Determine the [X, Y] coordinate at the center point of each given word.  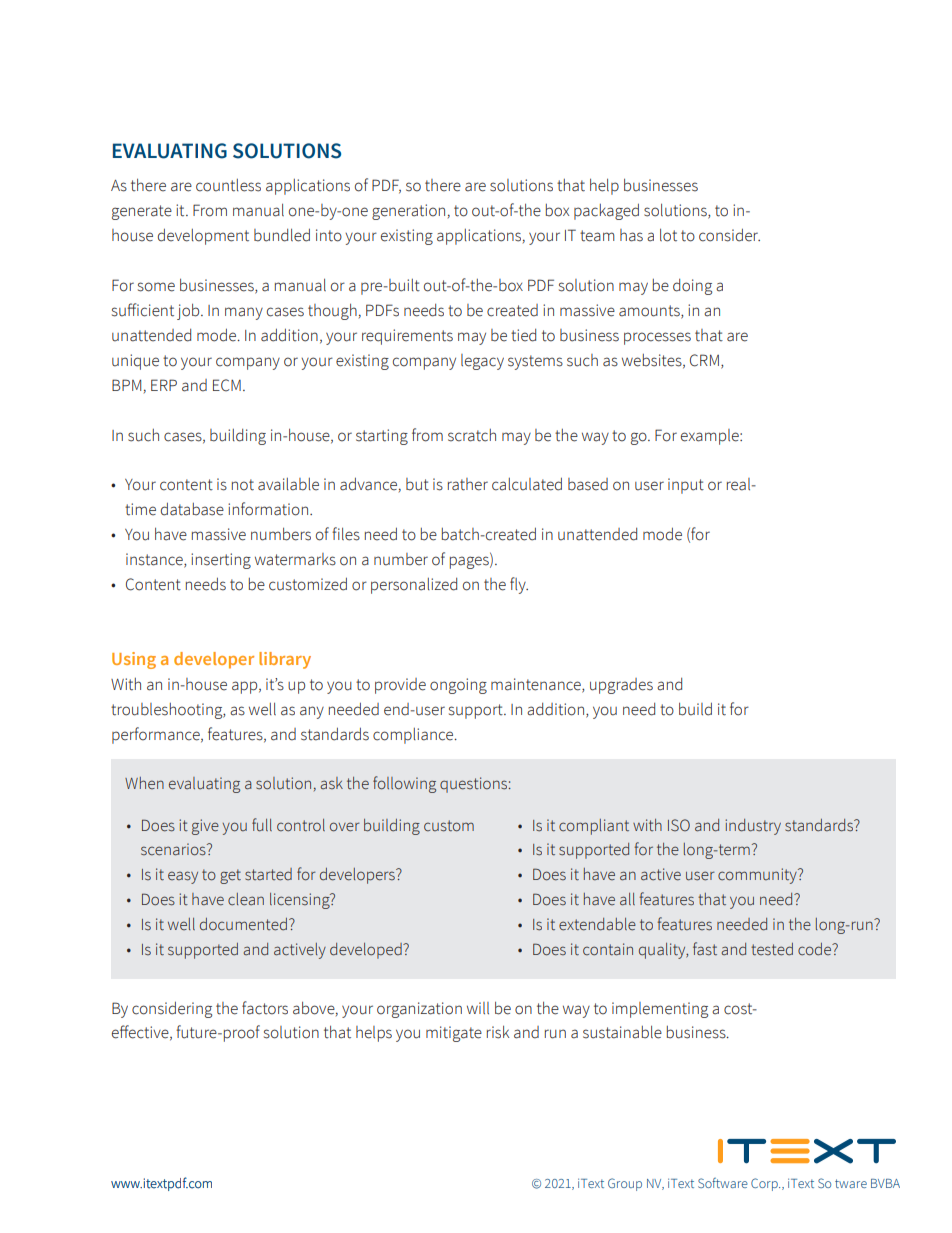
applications [308, 187]
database [192, 509]
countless [228, 185]
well [181, 924]
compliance [414, 736]
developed [367, 951]
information [268, 509]
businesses [661, 185]
